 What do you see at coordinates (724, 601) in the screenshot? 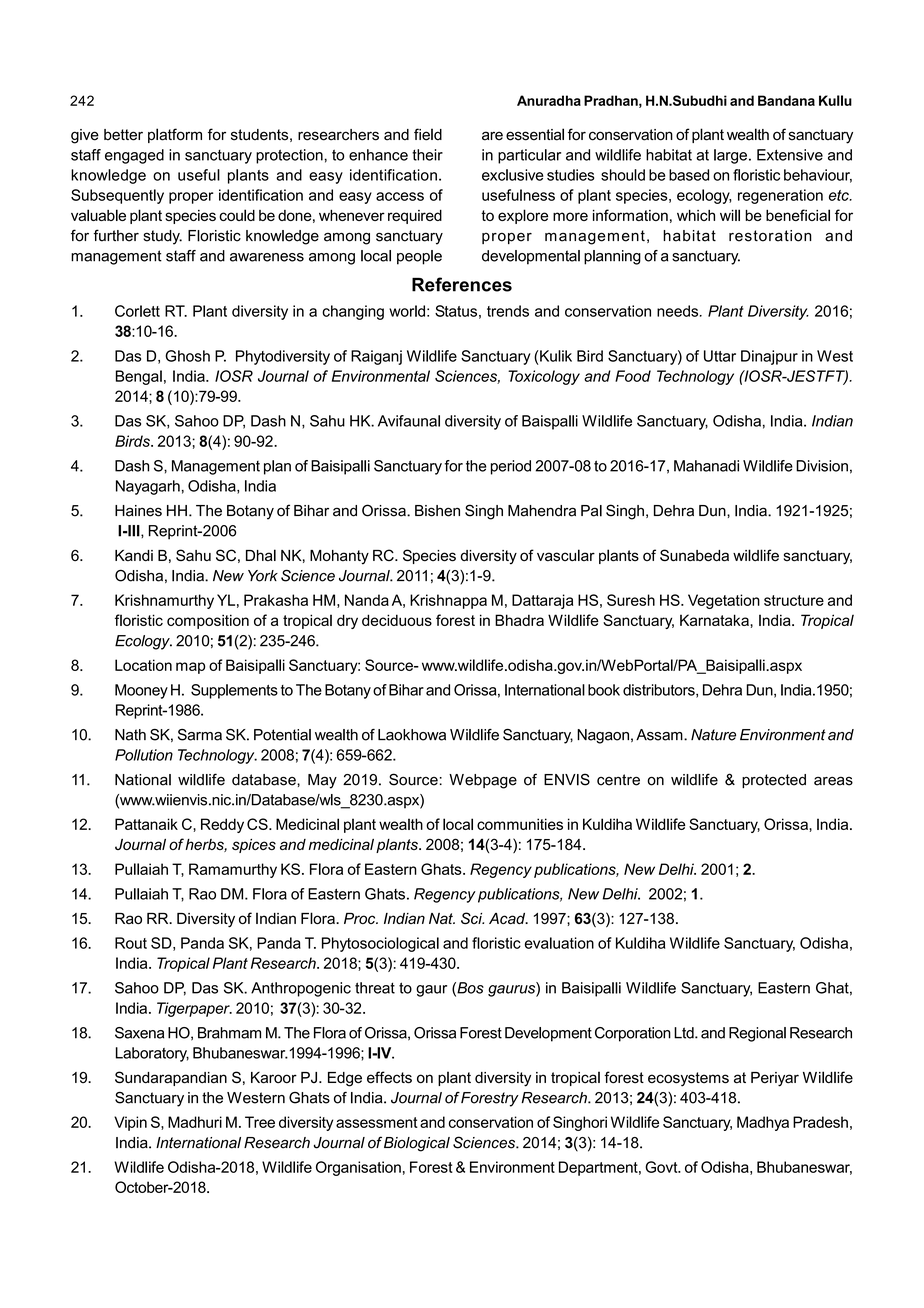
I see `Vegetation` at bounding box center [724, 601].
